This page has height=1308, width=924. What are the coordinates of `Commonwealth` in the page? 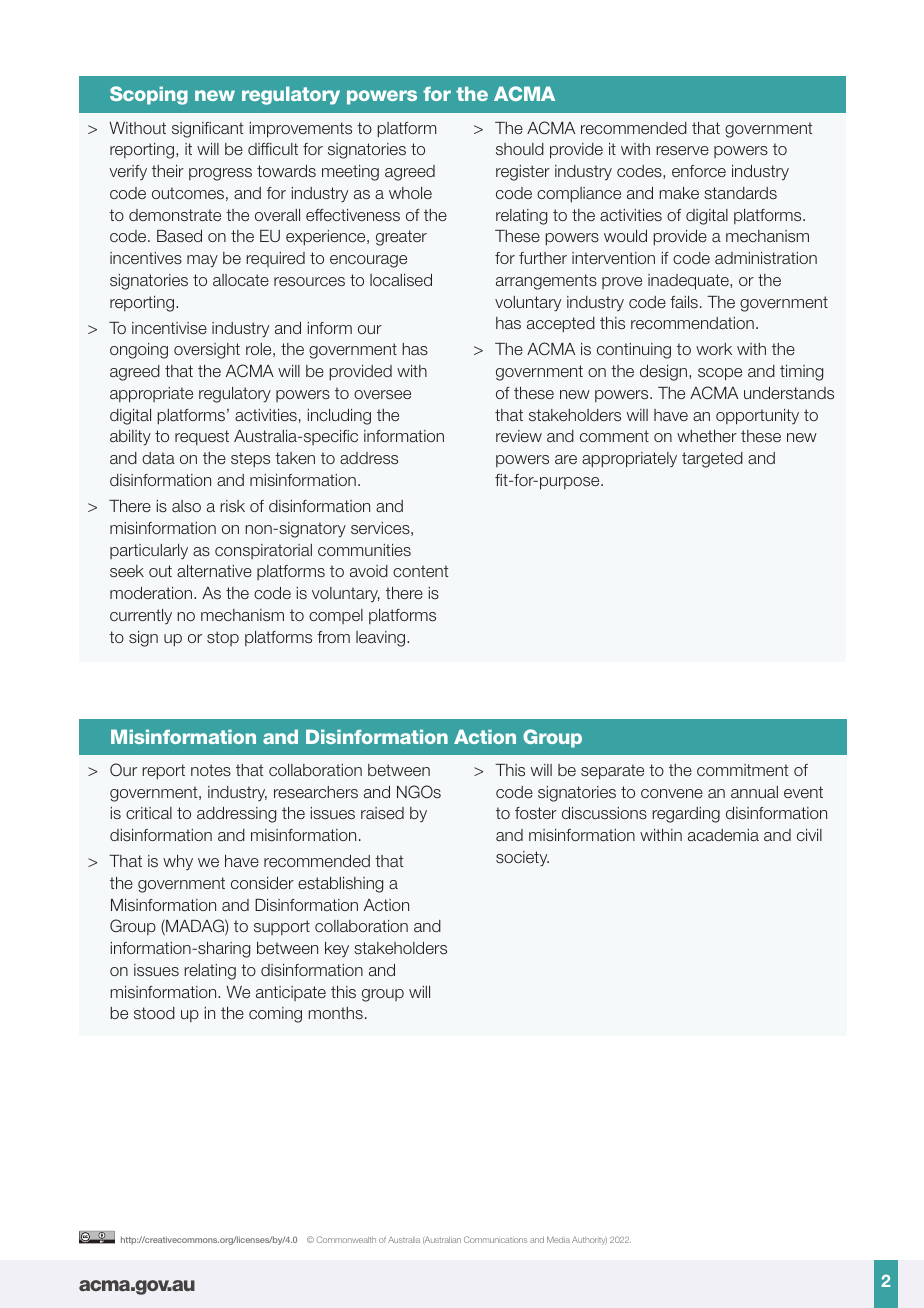 It's located at (346, 1239).
